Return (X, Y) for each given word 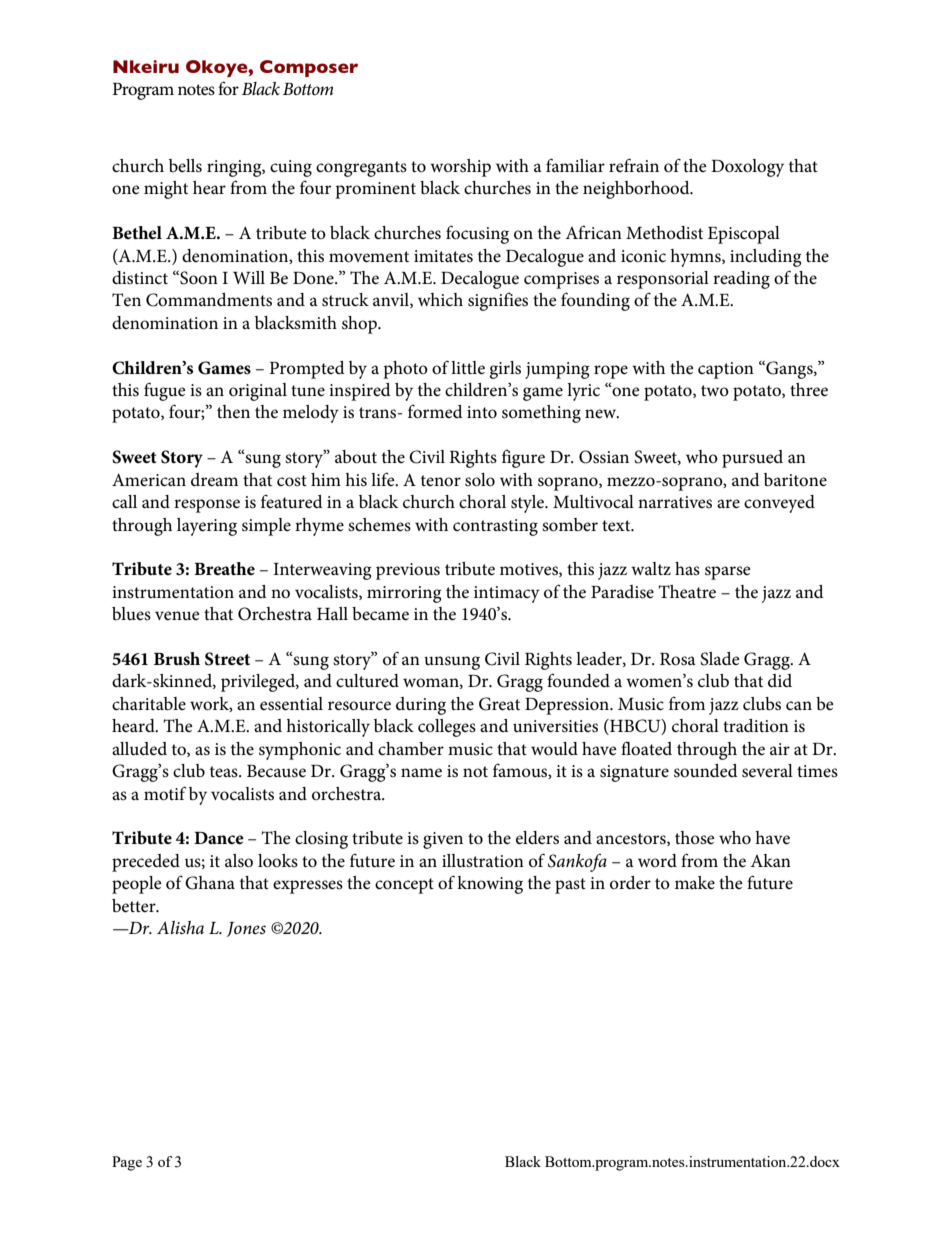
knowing (490, 885)
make (695, 882)
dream (214, 480)
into (482, 412)
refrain (634, 165)
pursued (752, 459)
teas (225, 771)
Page (127, 1163)
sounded (706, 771)
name (421, 773)
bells (185, 166)
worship (460, 168)
